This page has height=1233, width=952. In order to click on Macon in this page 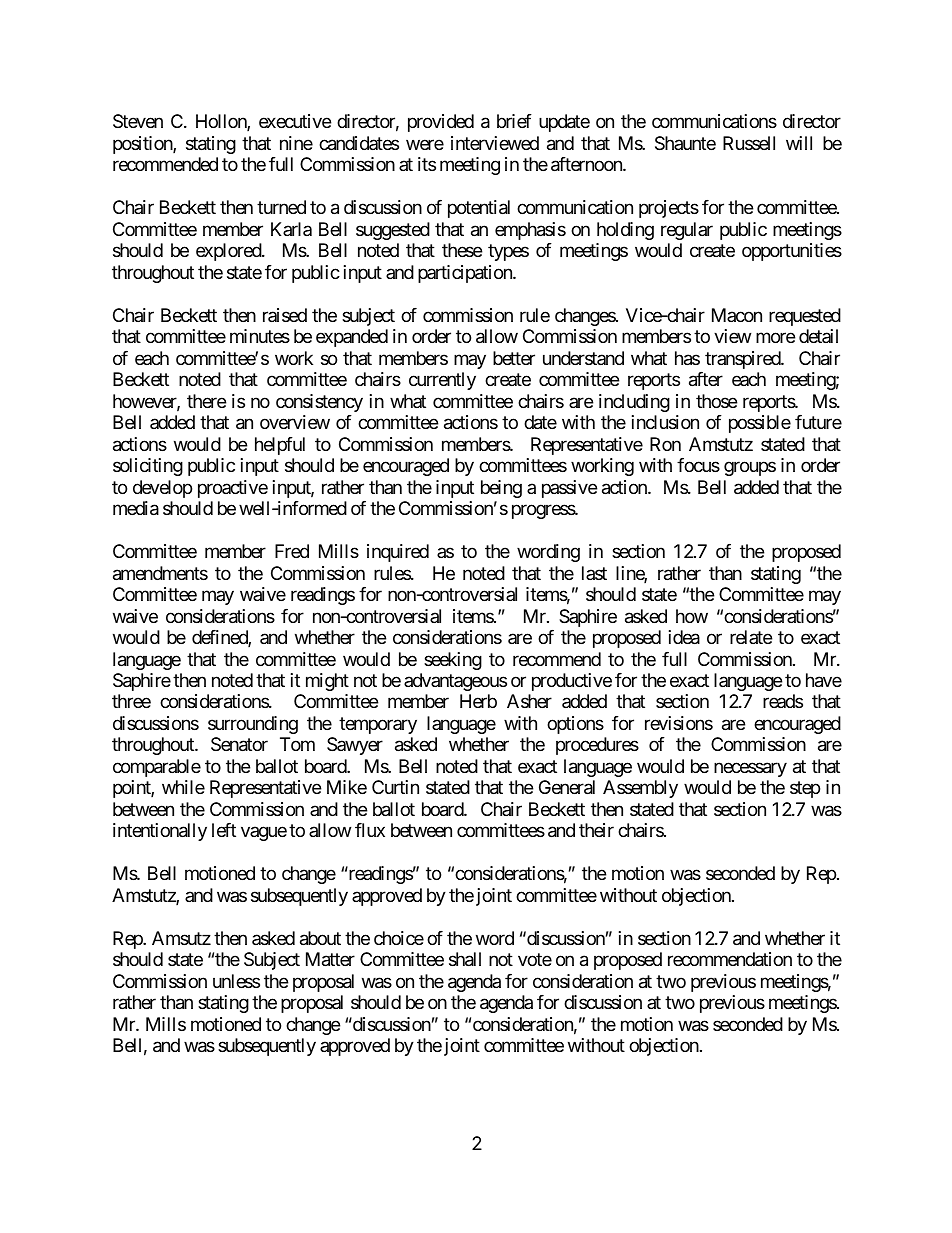, I will do `click(737, 315)`.
